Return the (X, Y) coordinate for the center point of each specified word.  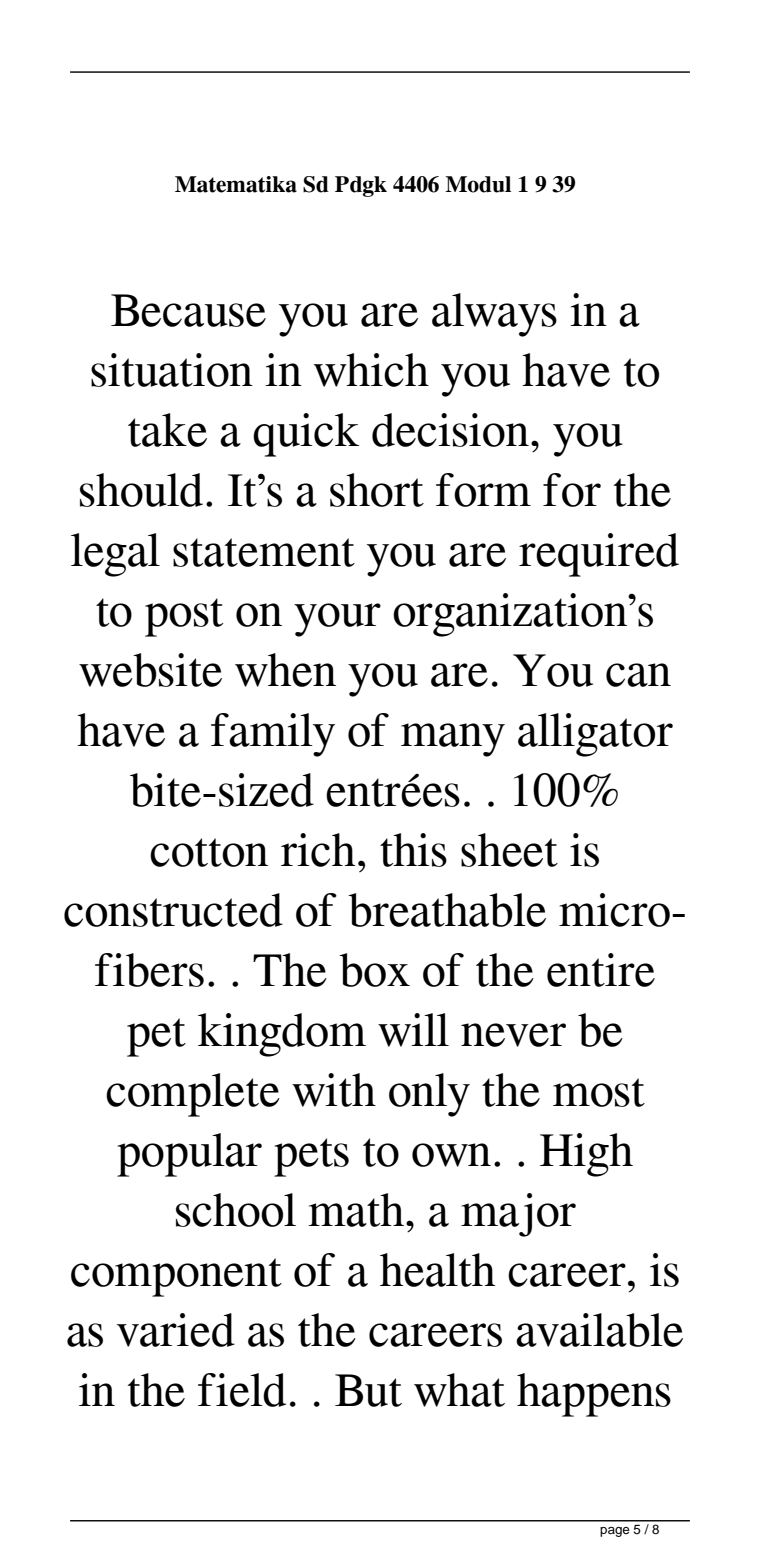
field (242, 1390)
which (371, 370)
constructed (173, 910)
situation (172, 370)
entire (601, 970)
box (374, 970)
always (494, 315)
